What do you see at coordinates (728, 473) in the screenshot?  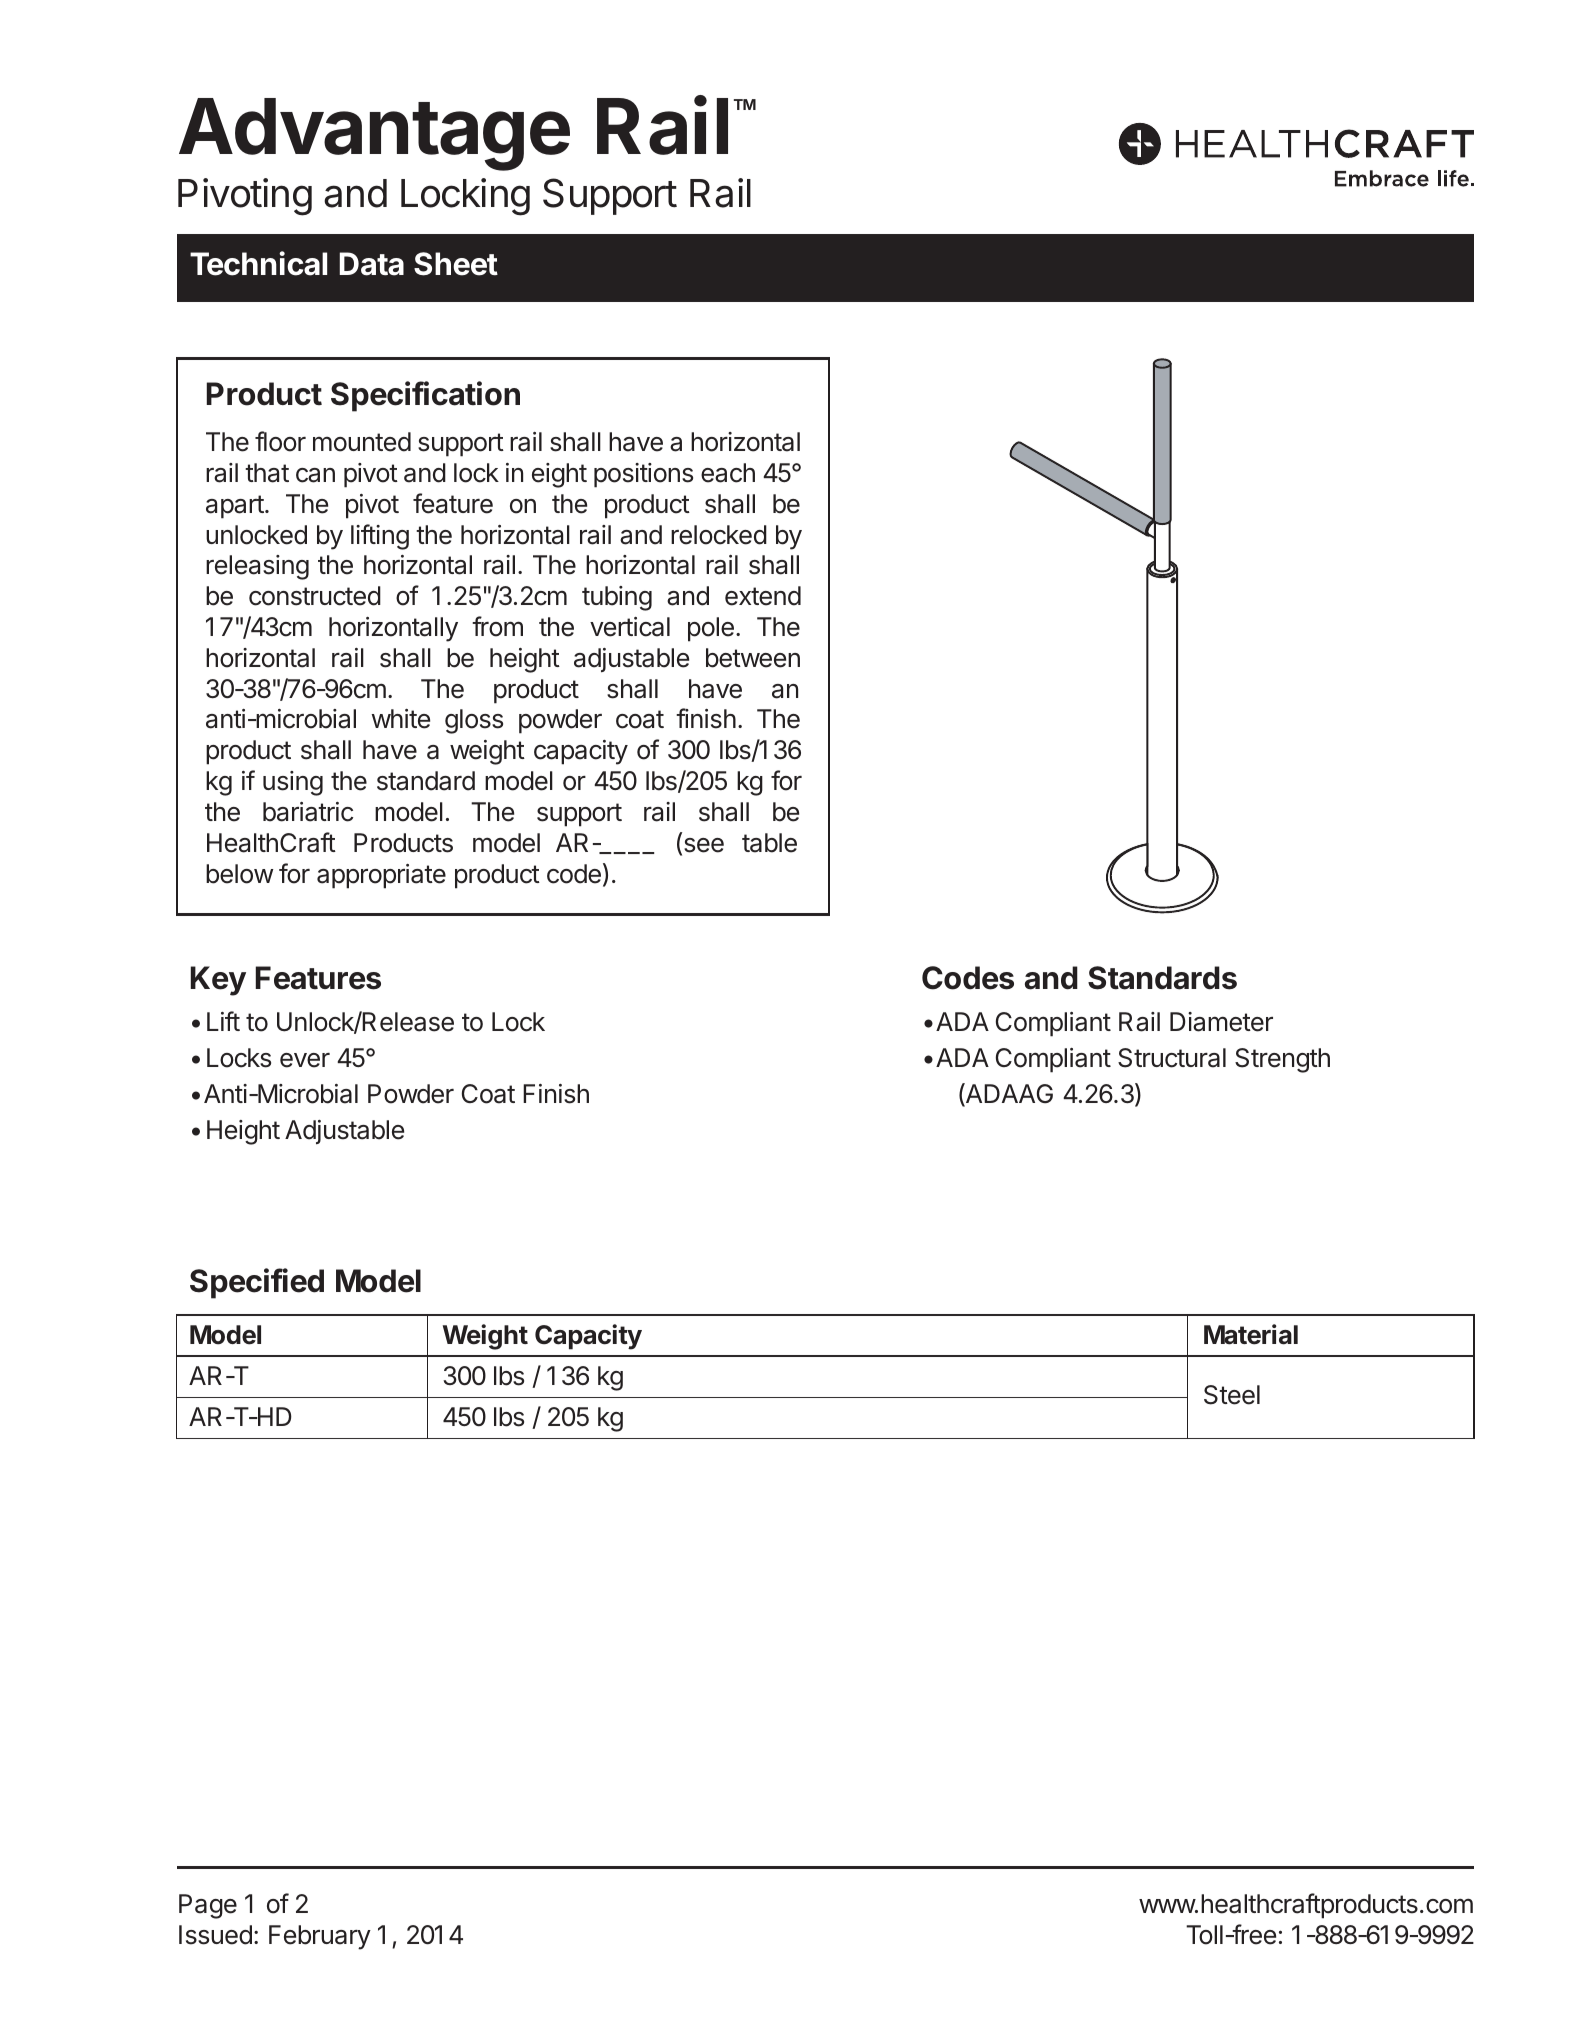 I see `each` at bounding box center [728, 473].
